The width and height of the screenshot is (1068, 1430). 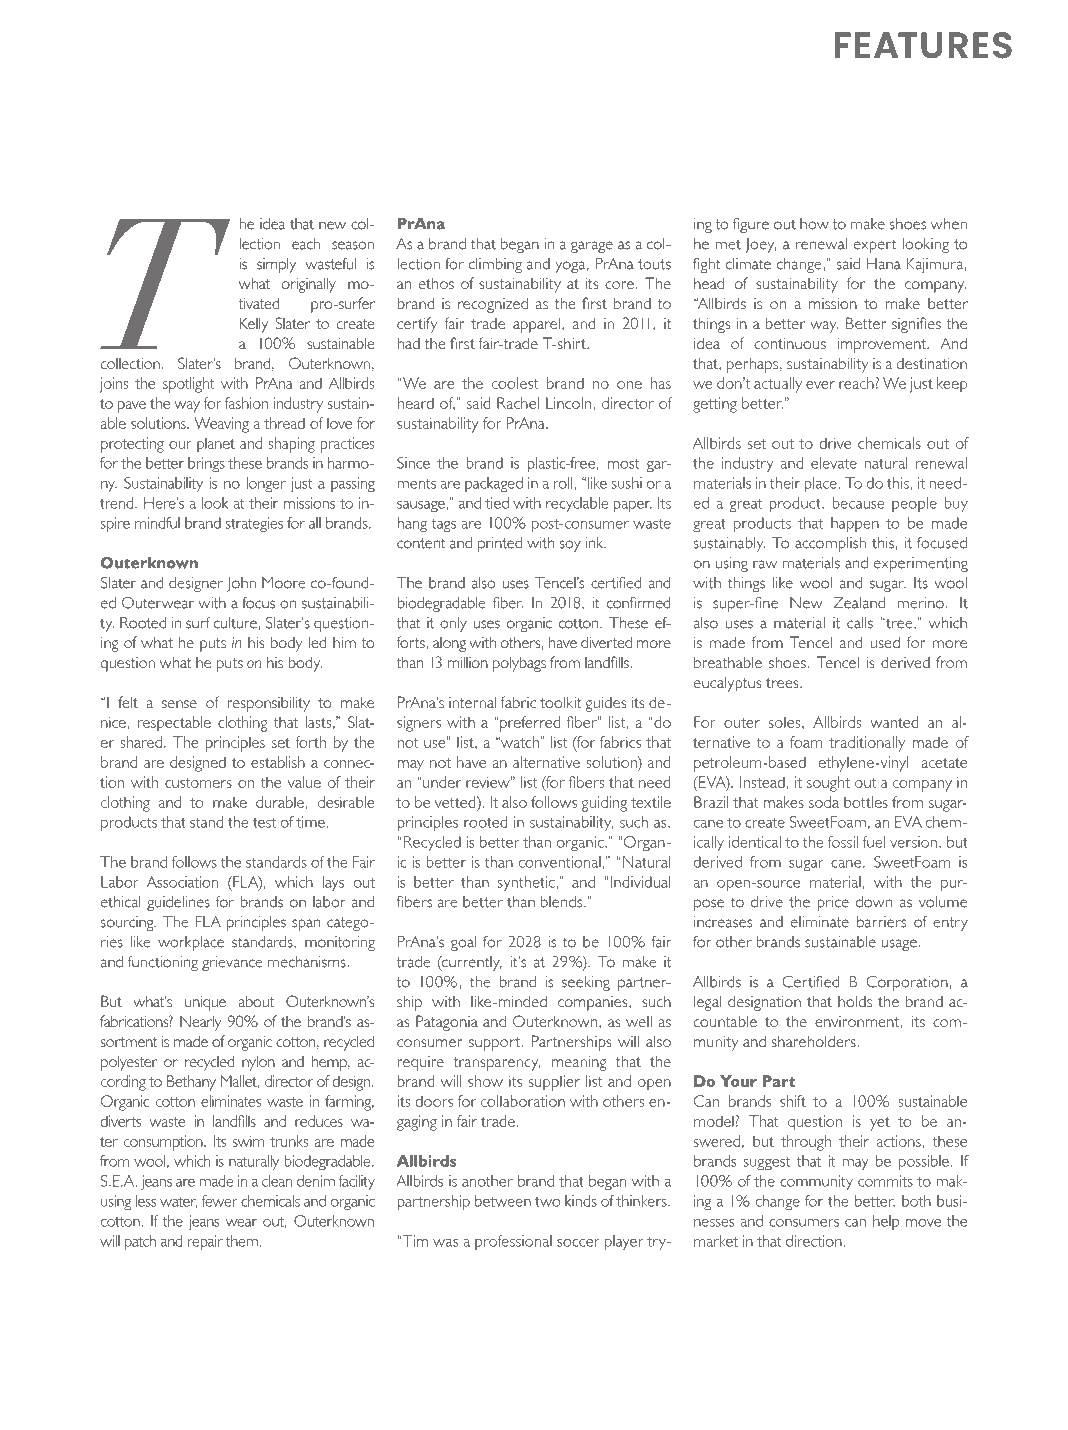 I want to click on expert, so click(x=875, y=246).
